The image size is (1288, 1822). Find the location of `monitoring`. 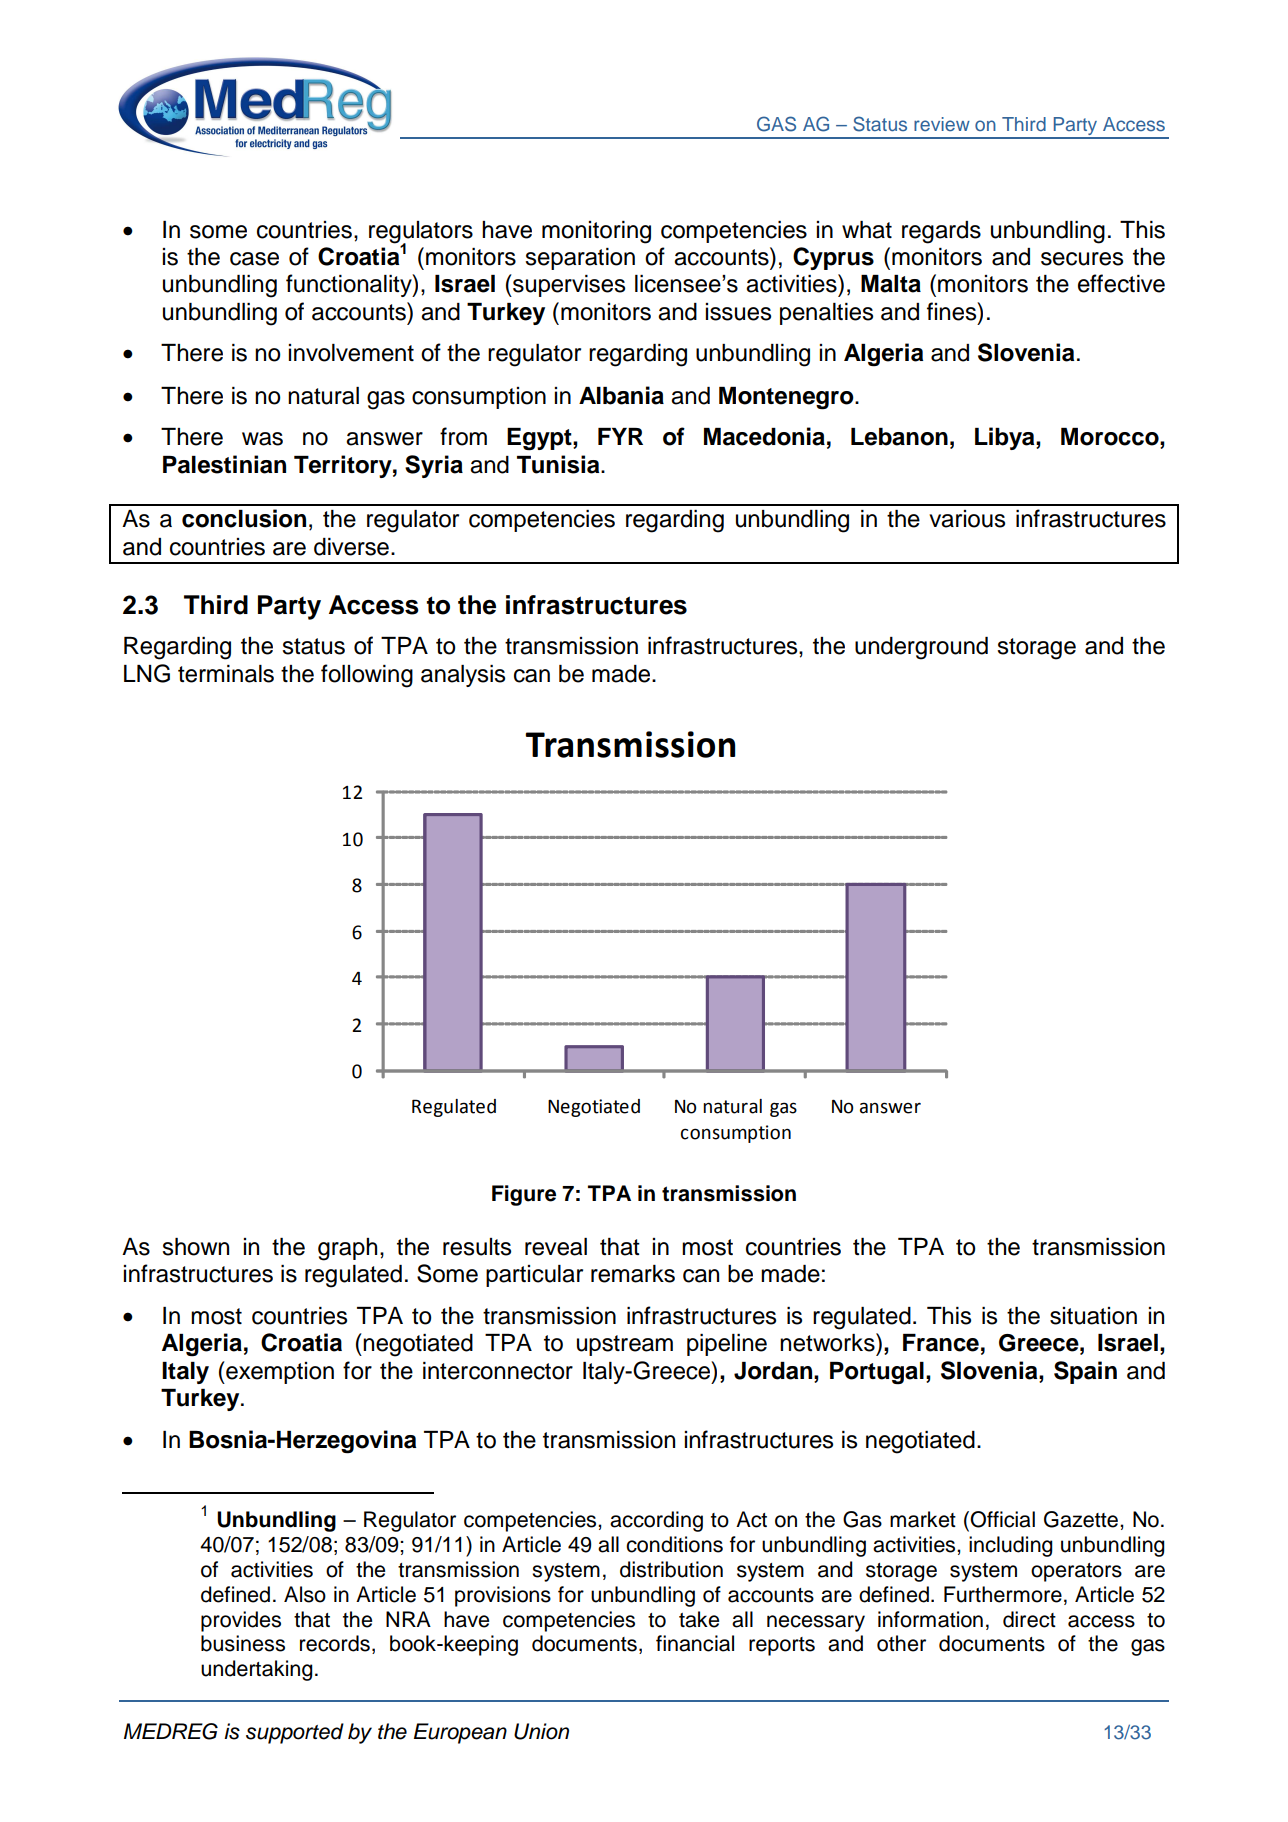

monitoring is located at coordinates (596, 232).
